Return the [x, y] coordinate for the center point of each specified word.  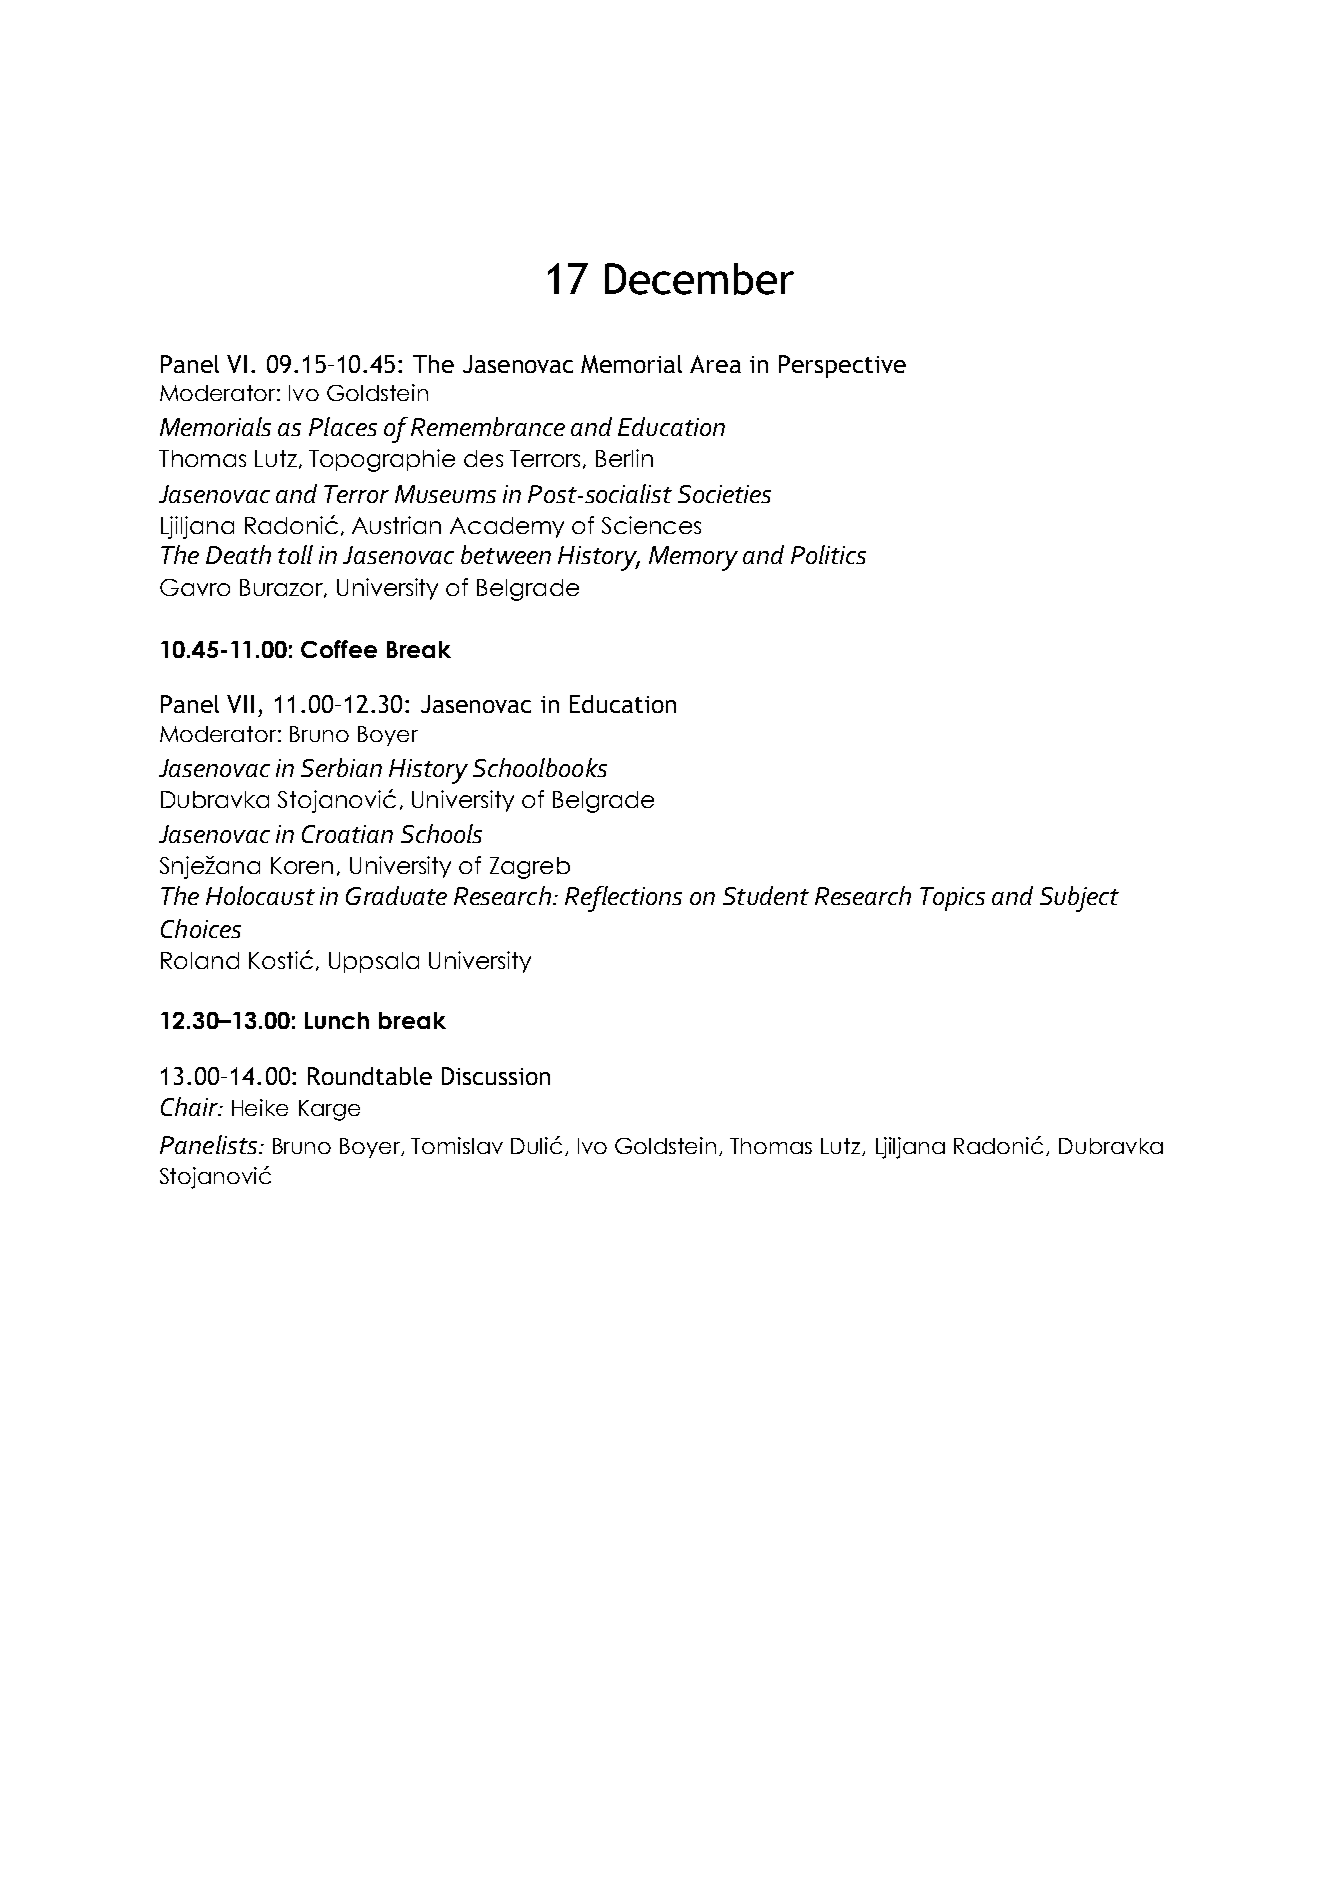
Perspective [842, 366]
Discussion [496, 1076]
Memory [693, 558]
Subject [1079, 899]
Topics [952, 899]
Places [343, 426]
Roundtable [370, 1076]
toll [295, 554]
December [699, 279]
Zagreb [530, 868]
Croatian [347, 834]
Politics [828, 554]
